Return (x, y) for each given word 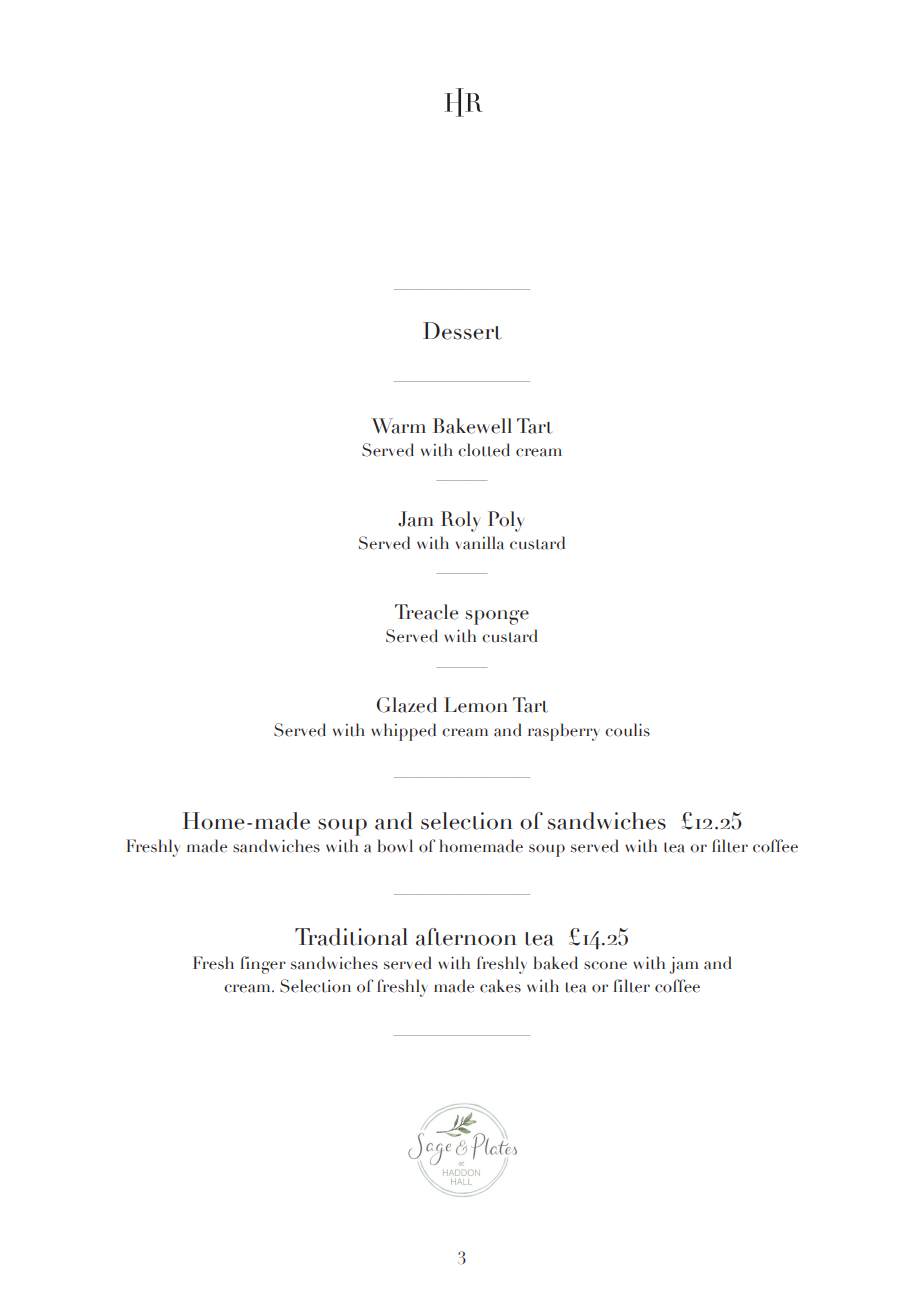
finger (263, 965)
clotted (484, 450)
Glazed (407, 705)
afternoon (466, 937)
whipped (403, 732)
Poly (506, 521)
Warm (398, 426)
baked (555, 963)
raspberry (564, 732)
